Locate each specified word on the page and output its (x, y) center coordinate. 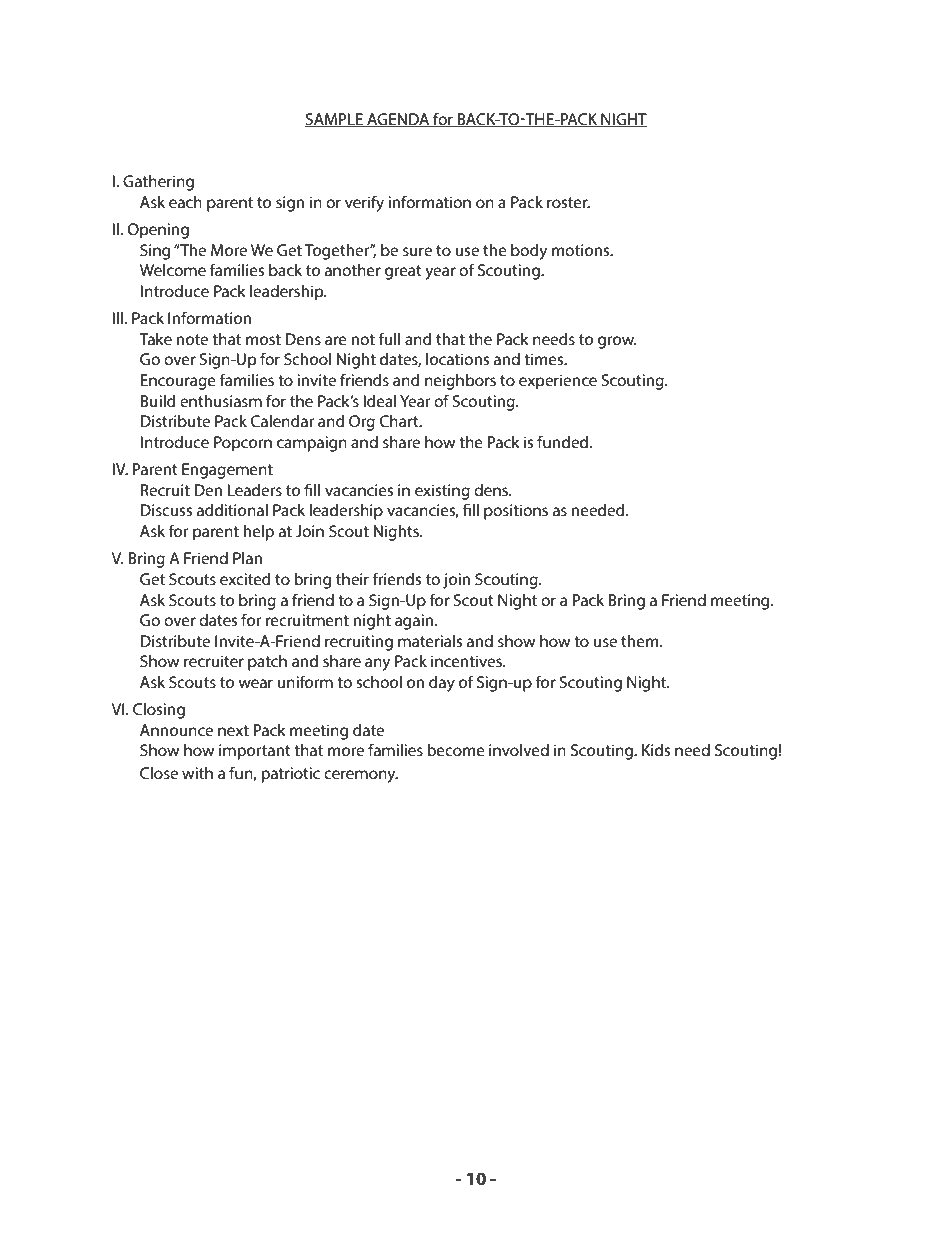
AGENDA (398, 120)
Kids (656, 750)
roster (568, 202)
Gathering (158, 183)
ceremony (361, 776)
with (197, 773)
